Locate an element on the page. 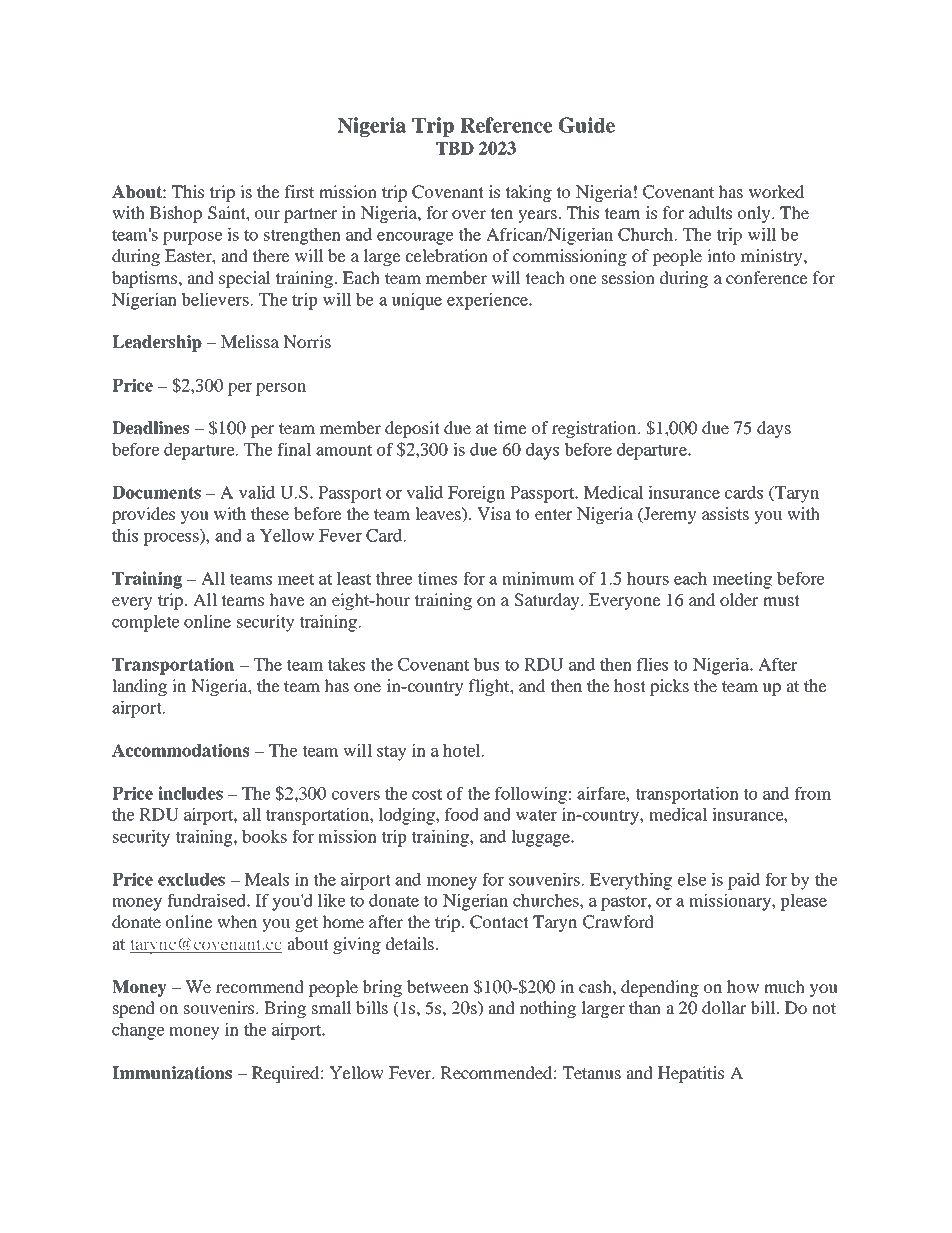  minimum is located at coordinates (538, 578).
